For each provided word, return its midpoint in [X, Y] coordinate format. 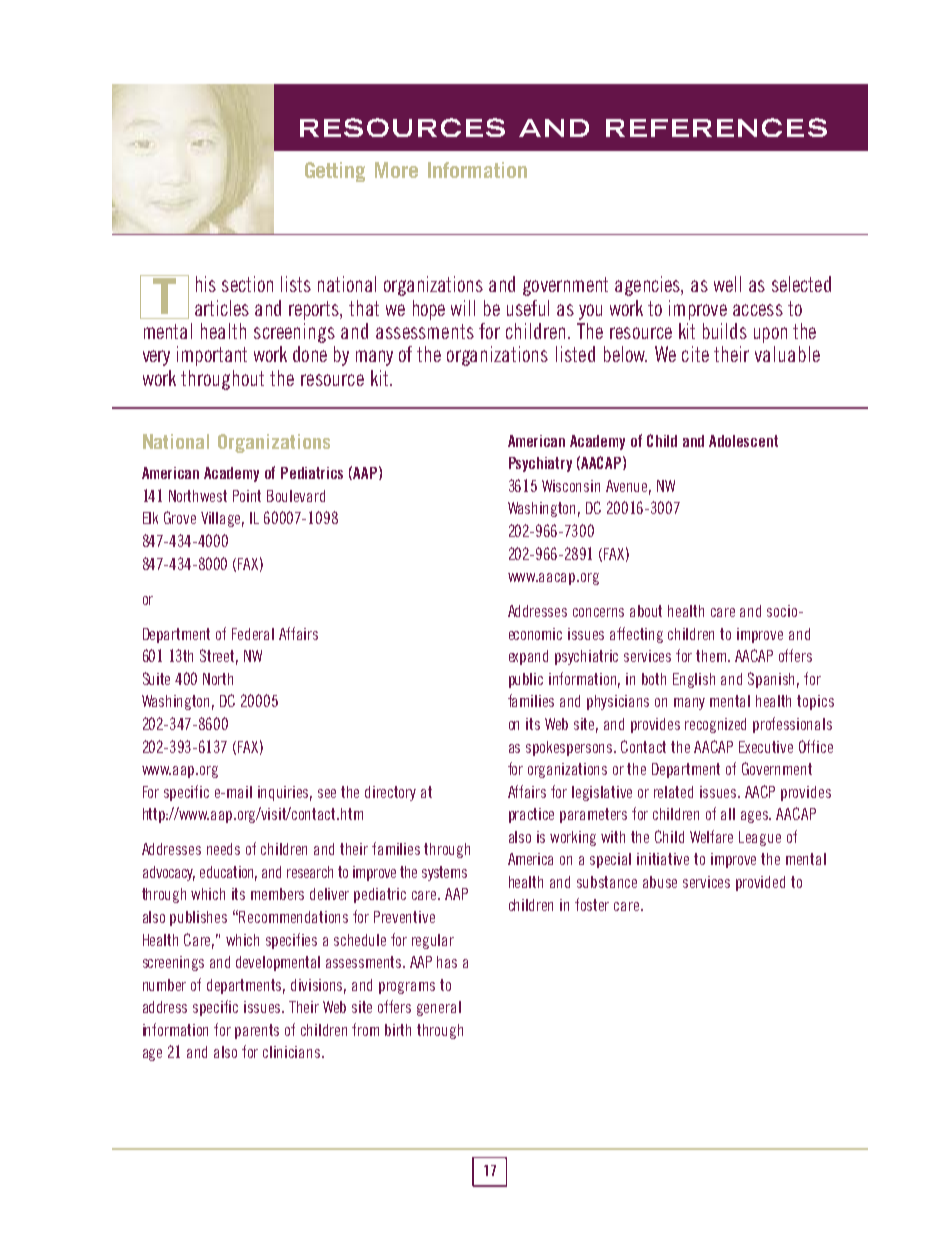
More [396, 170]
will [463, 308]
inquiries [285, 793]
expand [528, 657]
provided [760, 883]
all [728, 814]
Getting [335, 172]
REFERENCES [716, 127]
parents [257, 1031]
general [439, 1008]
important [212, 356]
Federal [253, 634]
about [646, 611]
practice [531, 815]
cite [695, 354]
